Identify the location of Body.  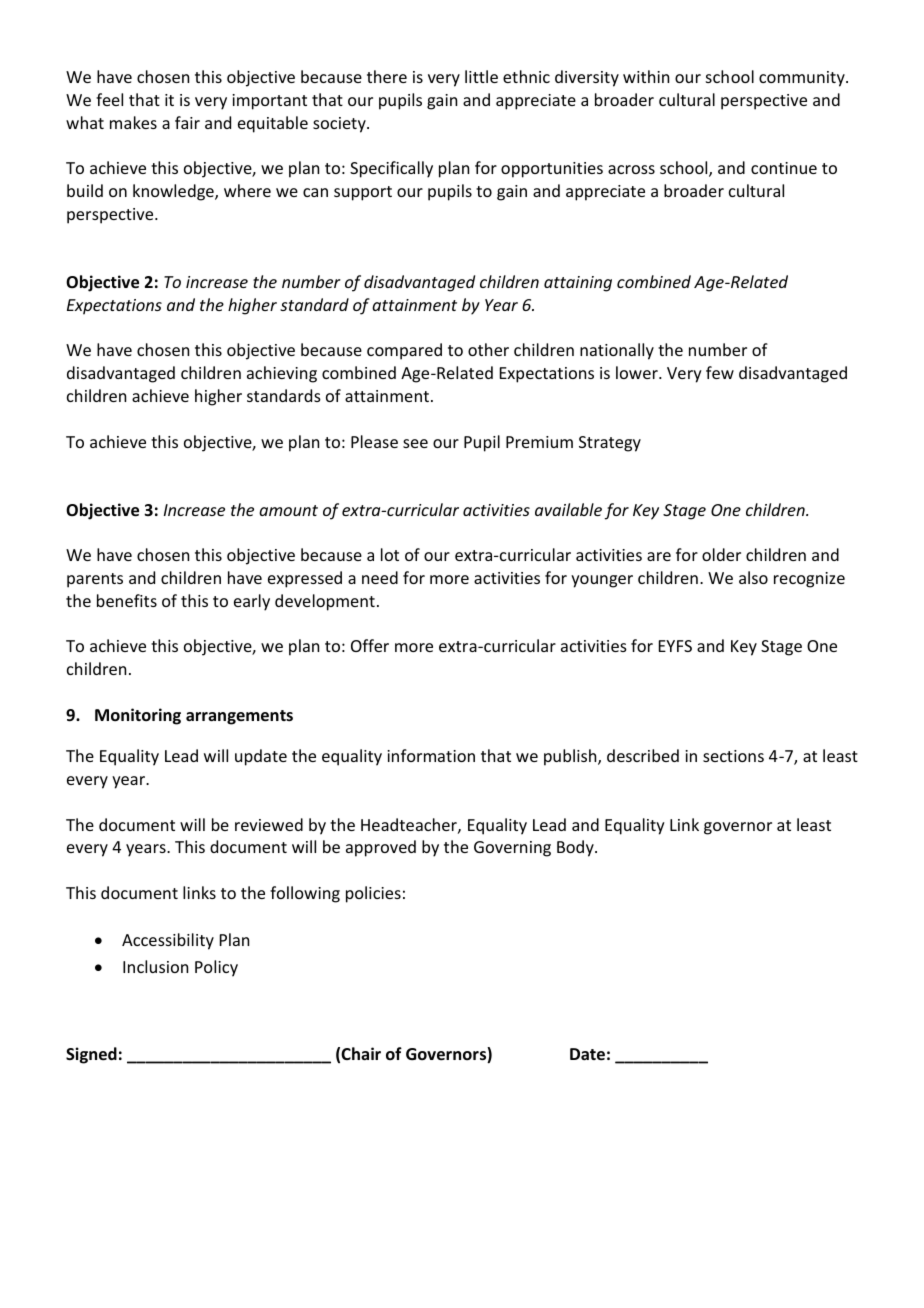
(576, 848).
